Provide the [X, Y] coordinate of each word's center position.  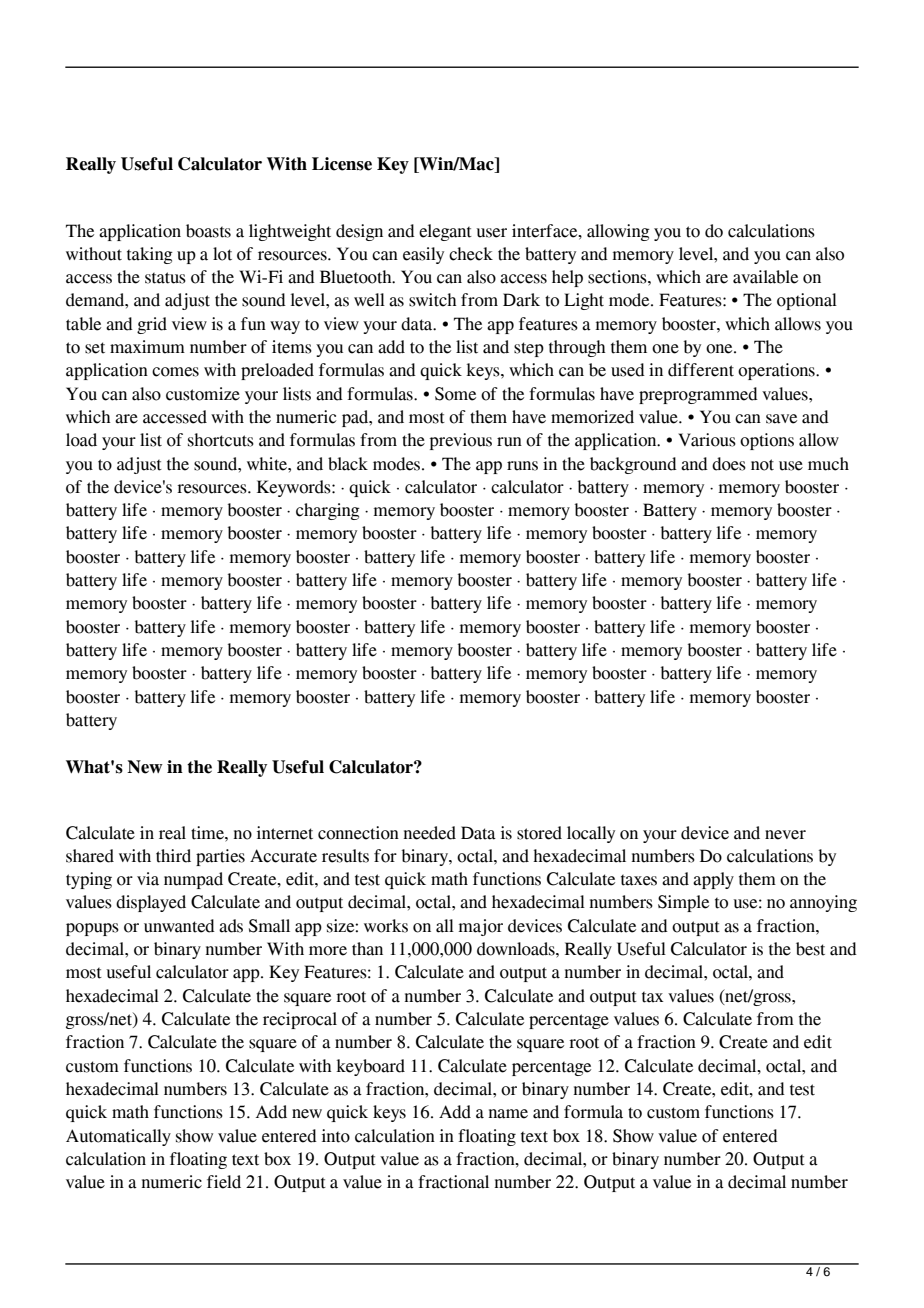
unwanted [179, 926]
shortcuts [221, 440]
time [208, 833]
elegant [445, 232]
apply [713, 880]
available [765, 277]
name [508, 1114]
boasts [208, 231]
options [767, 441]
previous [461, 441]
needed [430, 833]
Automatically [118, 1137]
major [481, 927]
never [785, 835]
